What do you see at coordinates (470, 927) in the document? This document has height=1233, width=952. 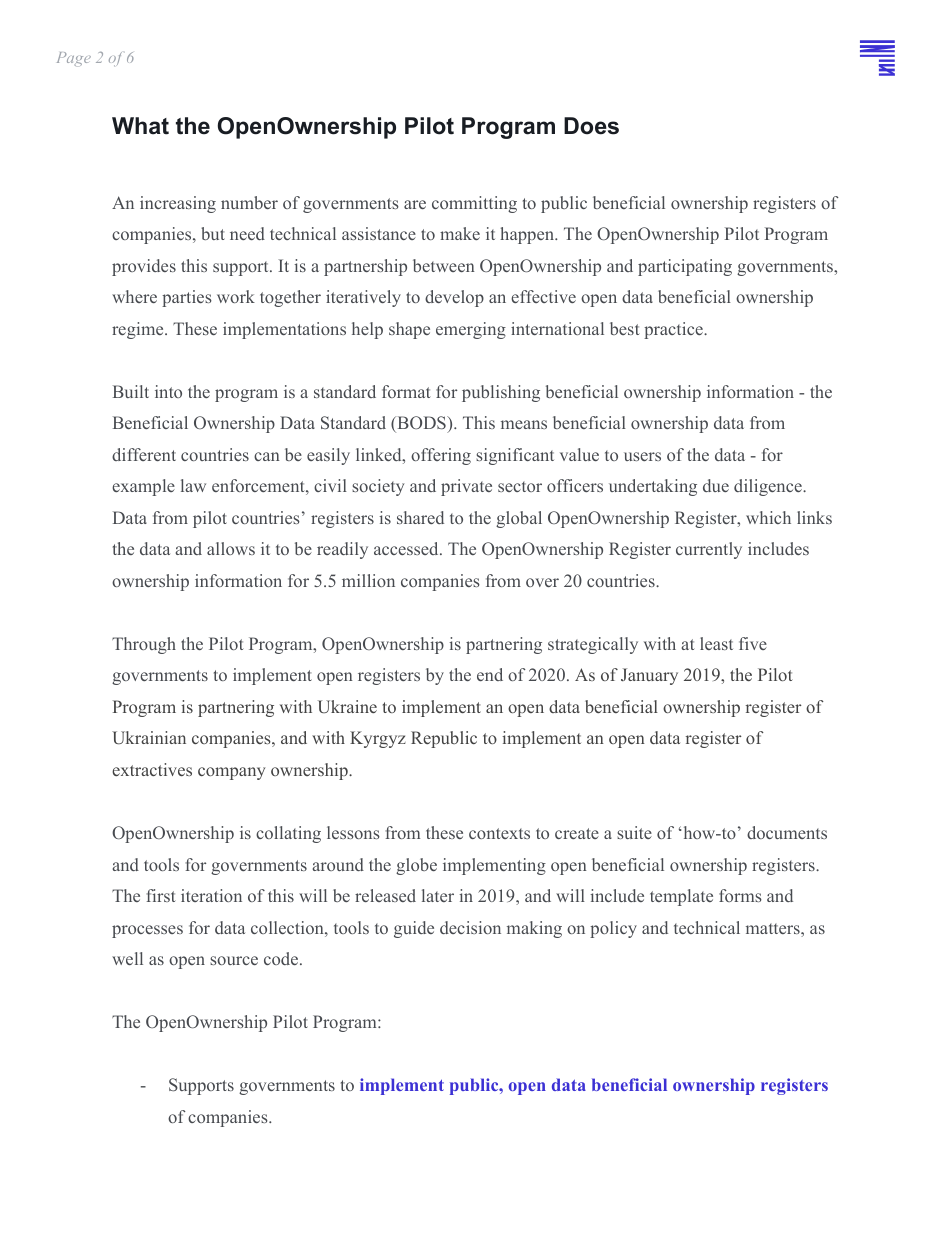 I see `decision` at bounding box center [470, 927].
